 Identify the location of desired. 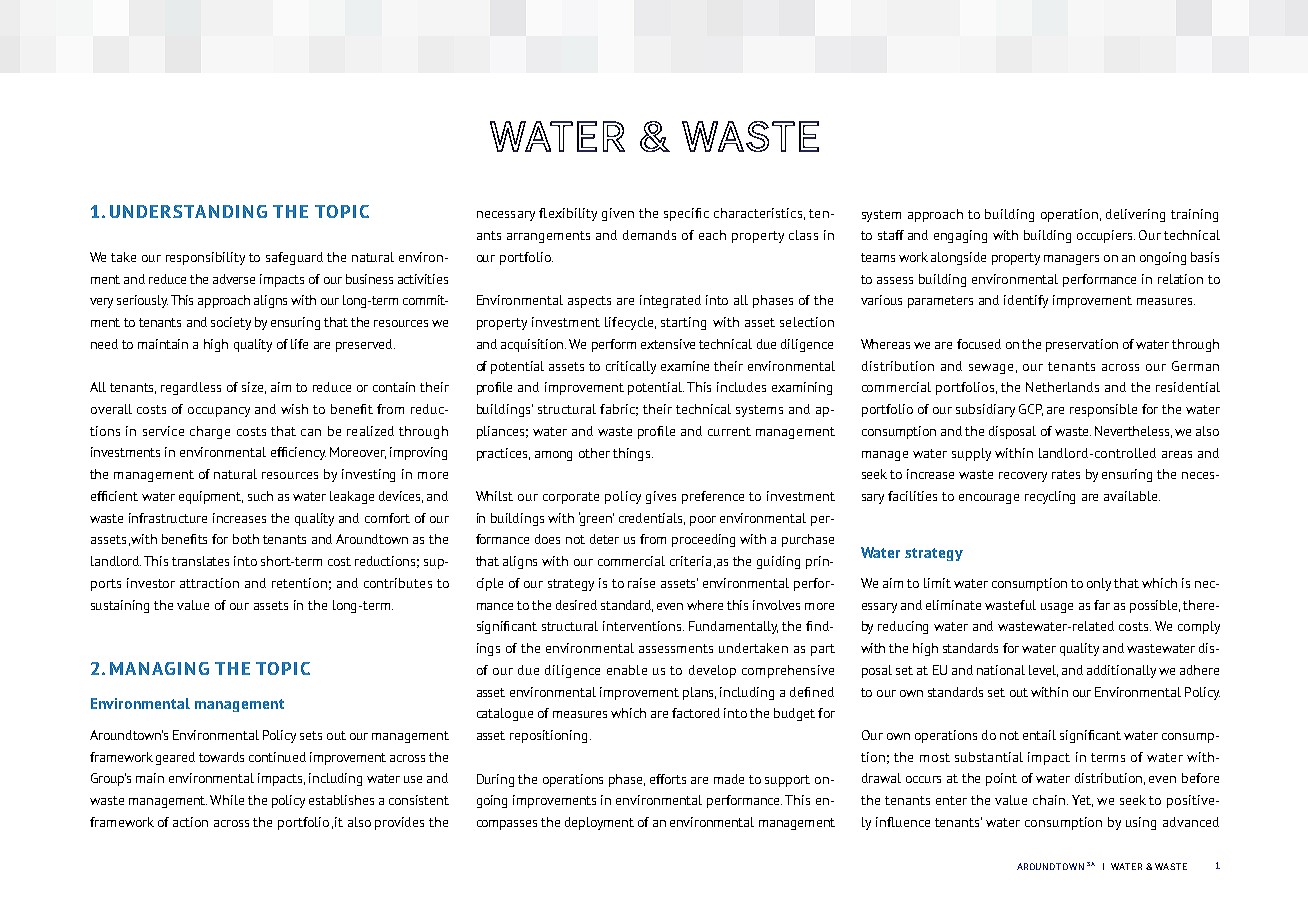
(576, 605).
